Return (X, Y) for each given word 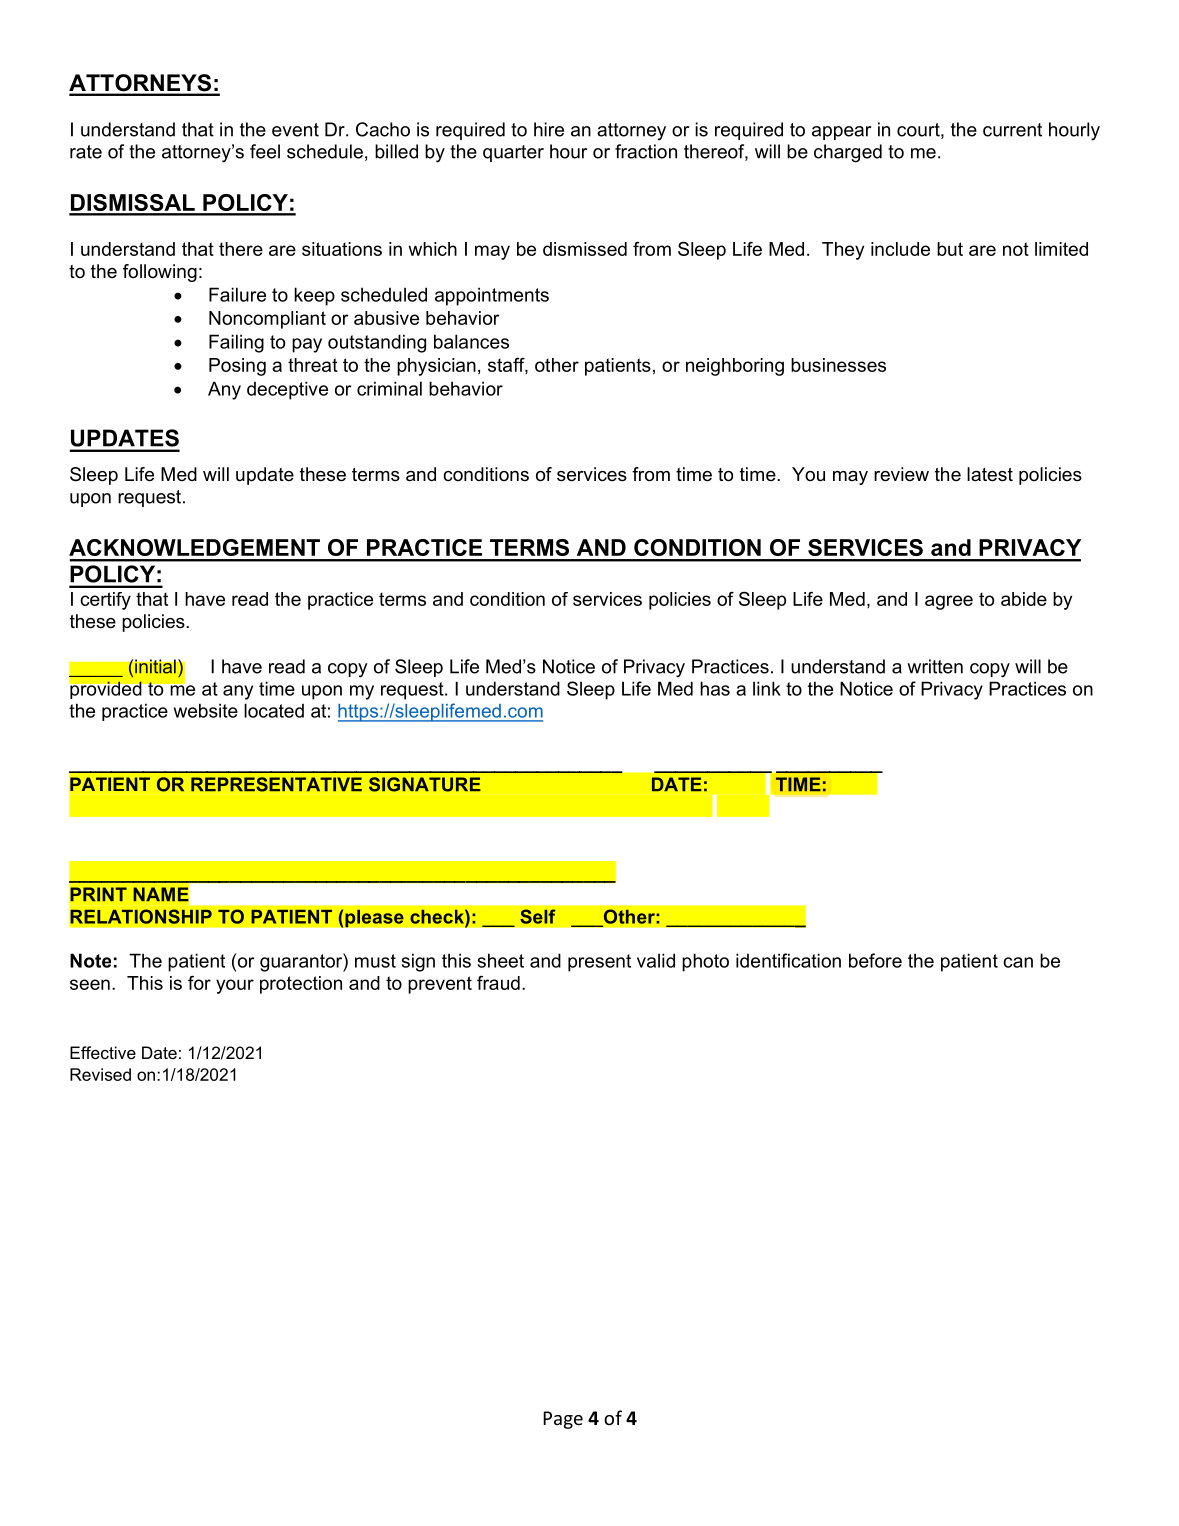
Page (563, 1420)
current (1012, 130)
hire (549, 129)
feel (265, 151)
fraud (498, 983)
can (1018, 962)
